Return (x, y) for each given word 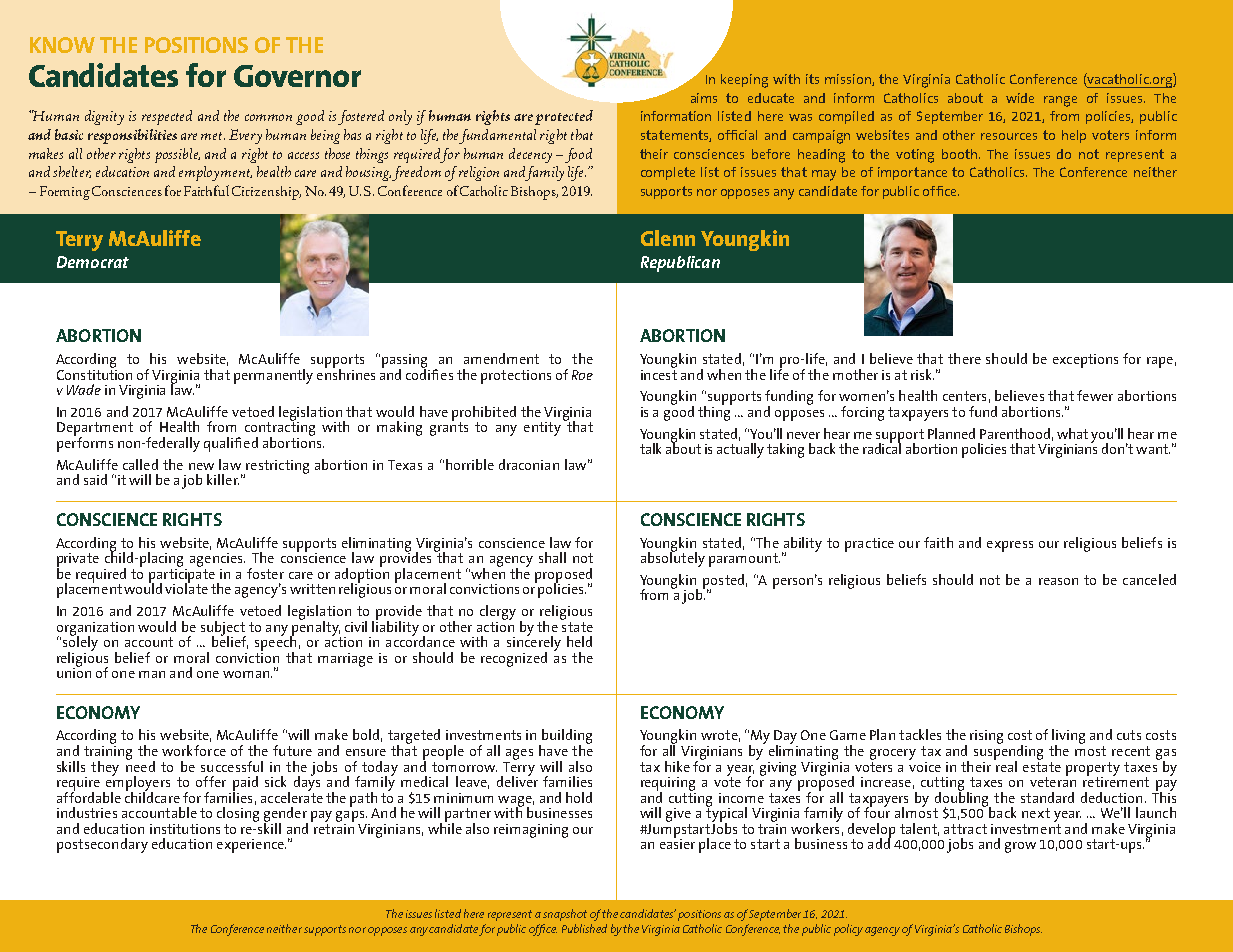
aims (704, 98)
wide (1020, 98)
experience (251, 846)
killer (223, 479)
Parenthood (1015, 433)
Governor (297, 76)
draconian (529, 464)
